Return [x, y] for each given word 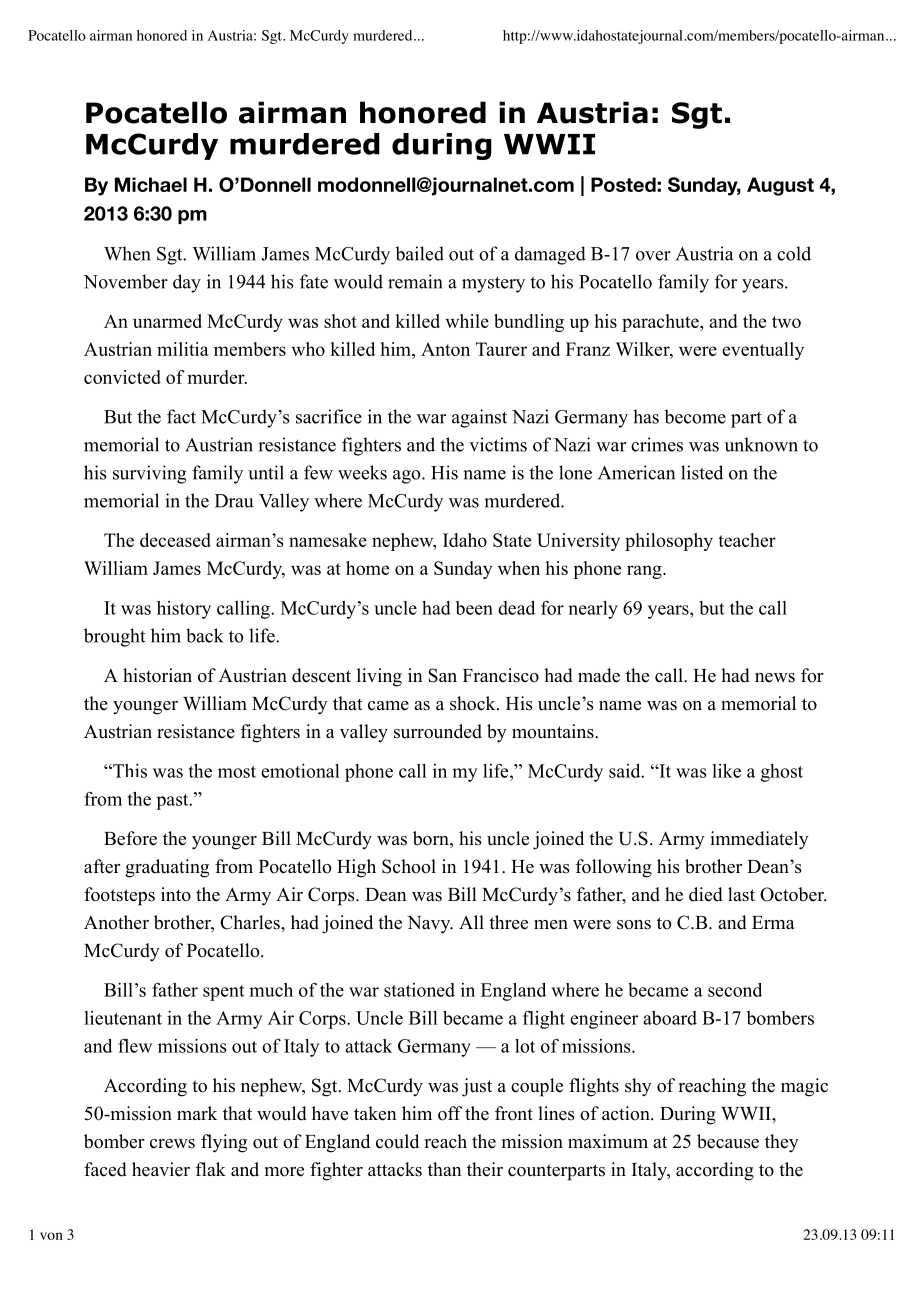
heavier [161, 1169]
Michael [151, 184]
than [445, 1169]
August [780, 186]
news [775, 678]
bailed [419, 253]
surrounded [438, 731]
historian [157, 675]
